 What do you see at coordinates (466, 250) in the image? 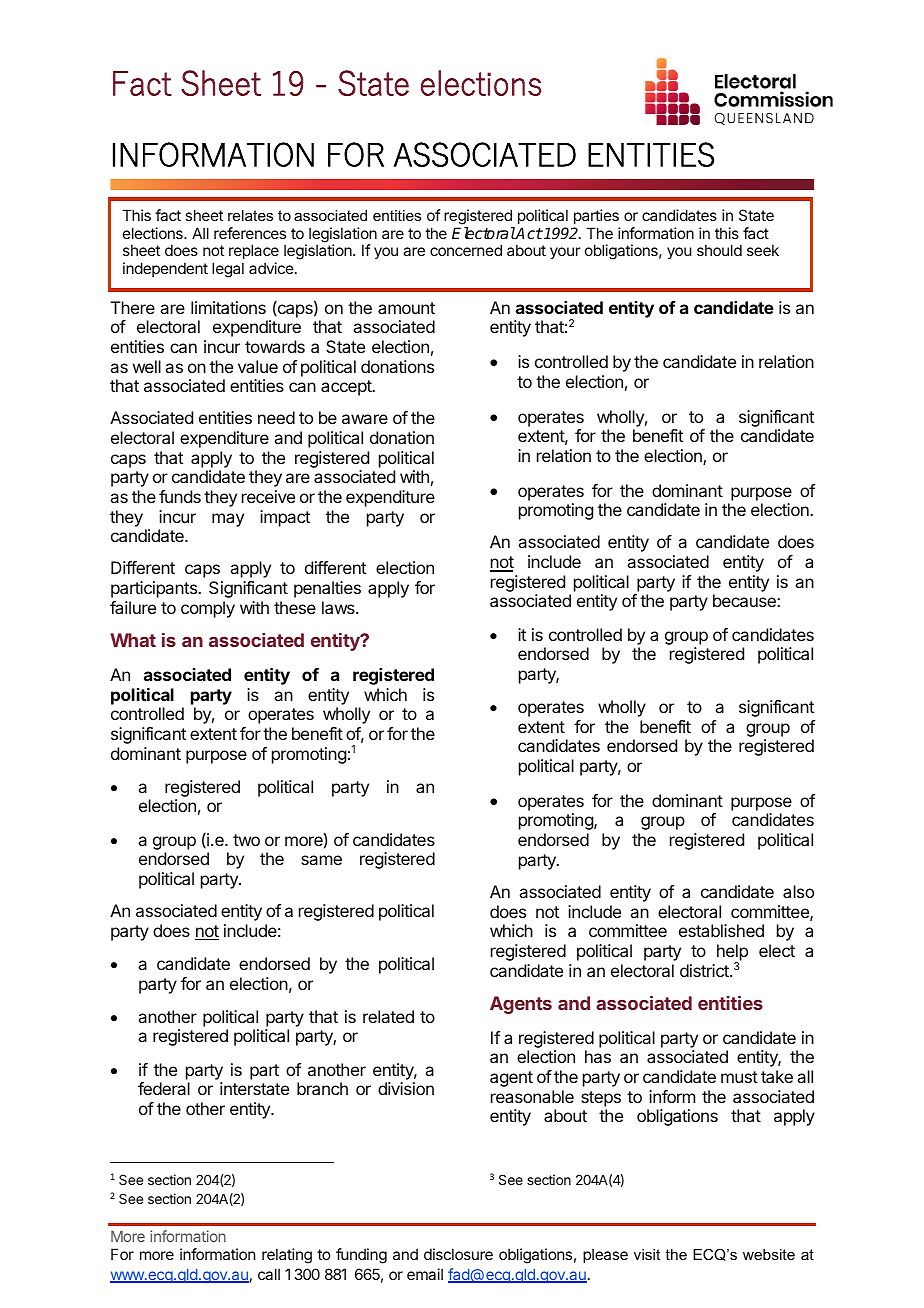
I see `concerned` at bounding box center [466, 250].
